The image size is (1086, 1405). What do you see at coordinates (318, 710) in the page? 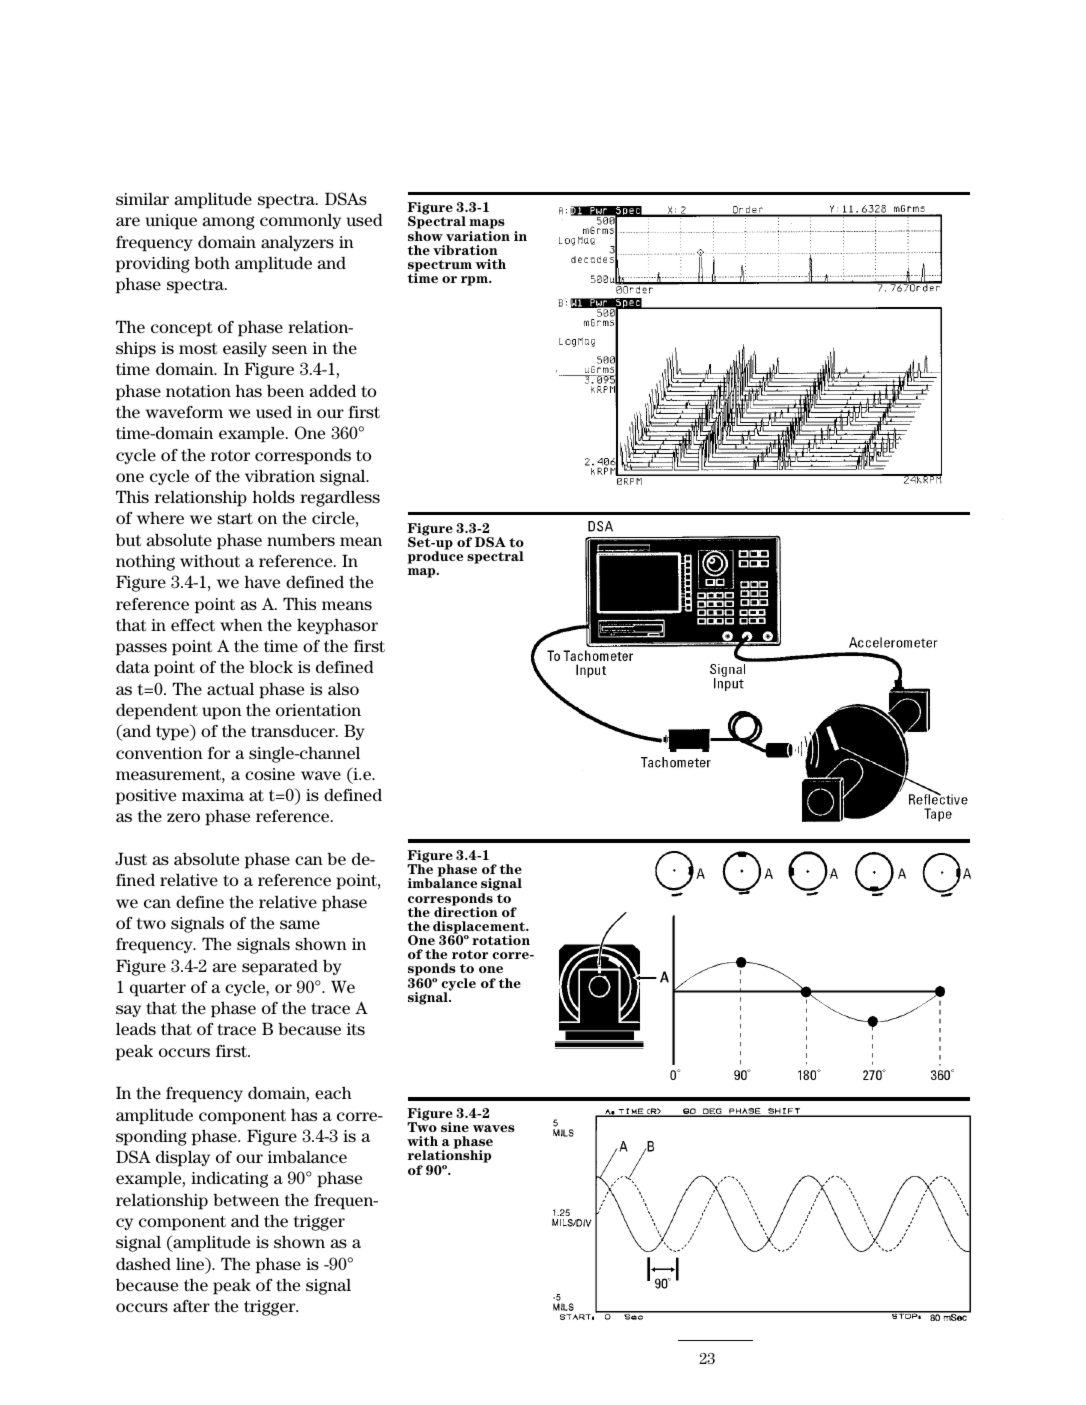
I see `orientation` at bounding box center [318, 710].
